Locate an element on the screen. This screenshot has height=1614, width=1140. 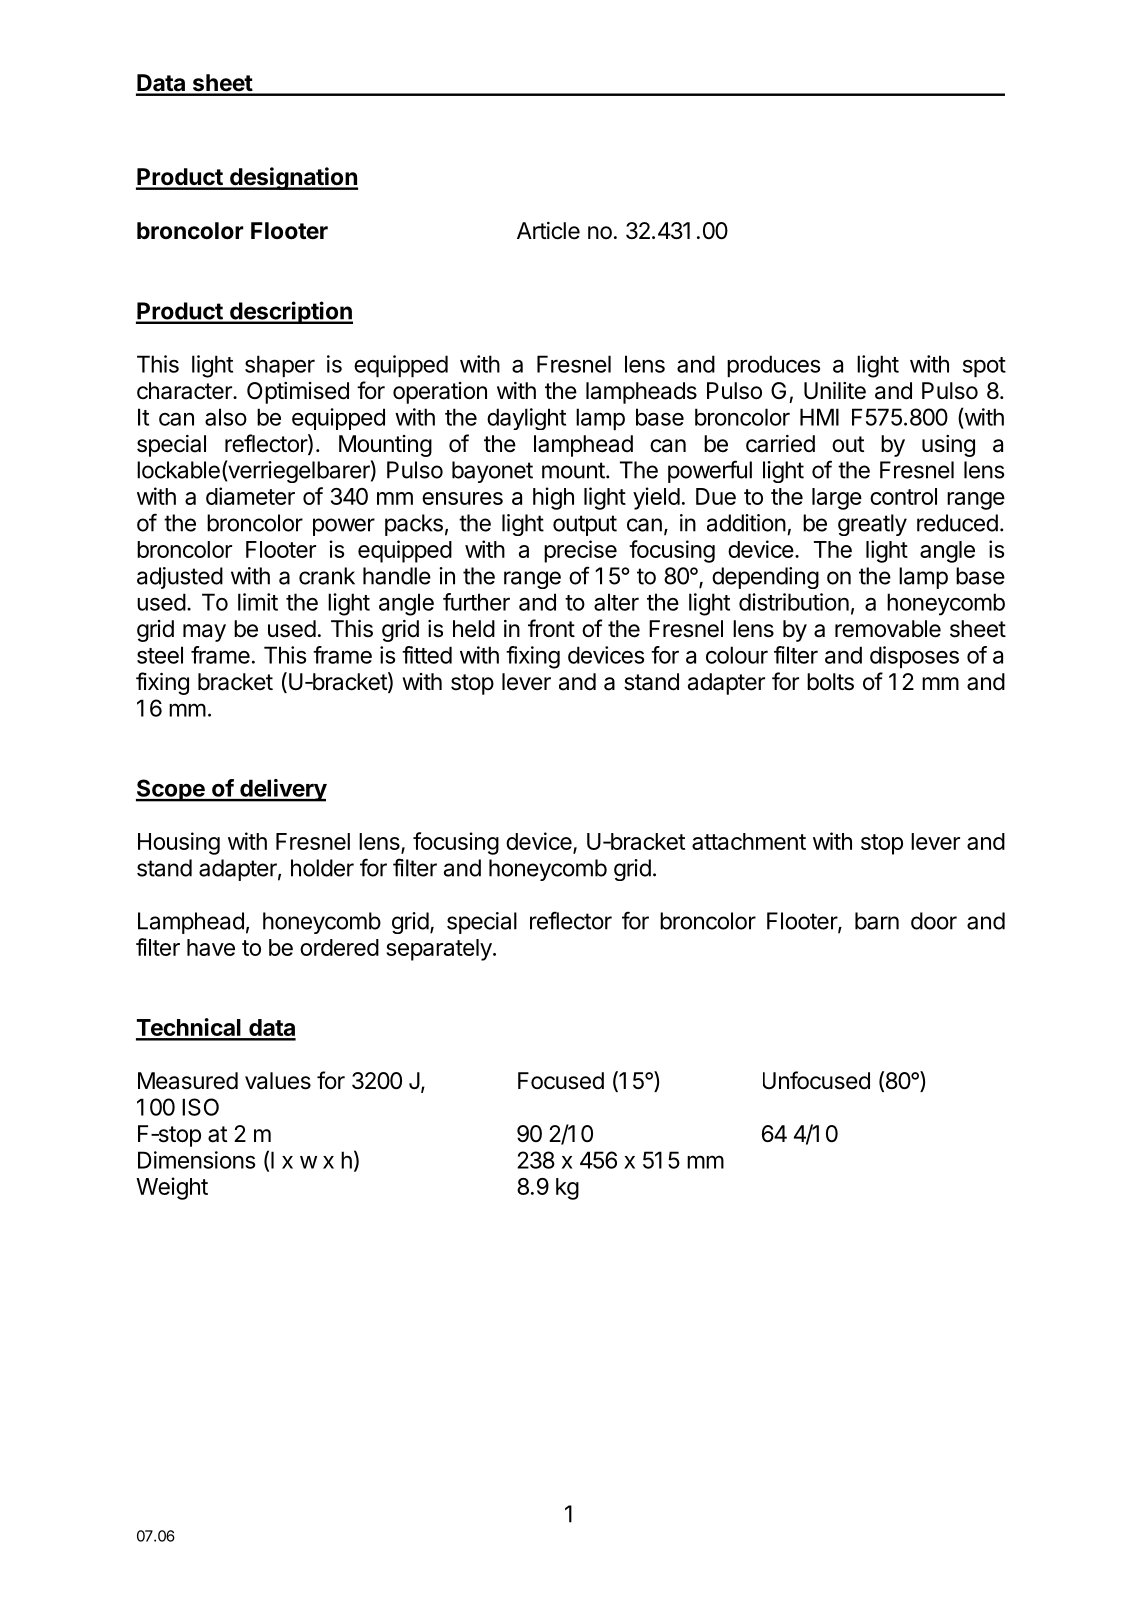
values is located at coordinates (278, 1081).
